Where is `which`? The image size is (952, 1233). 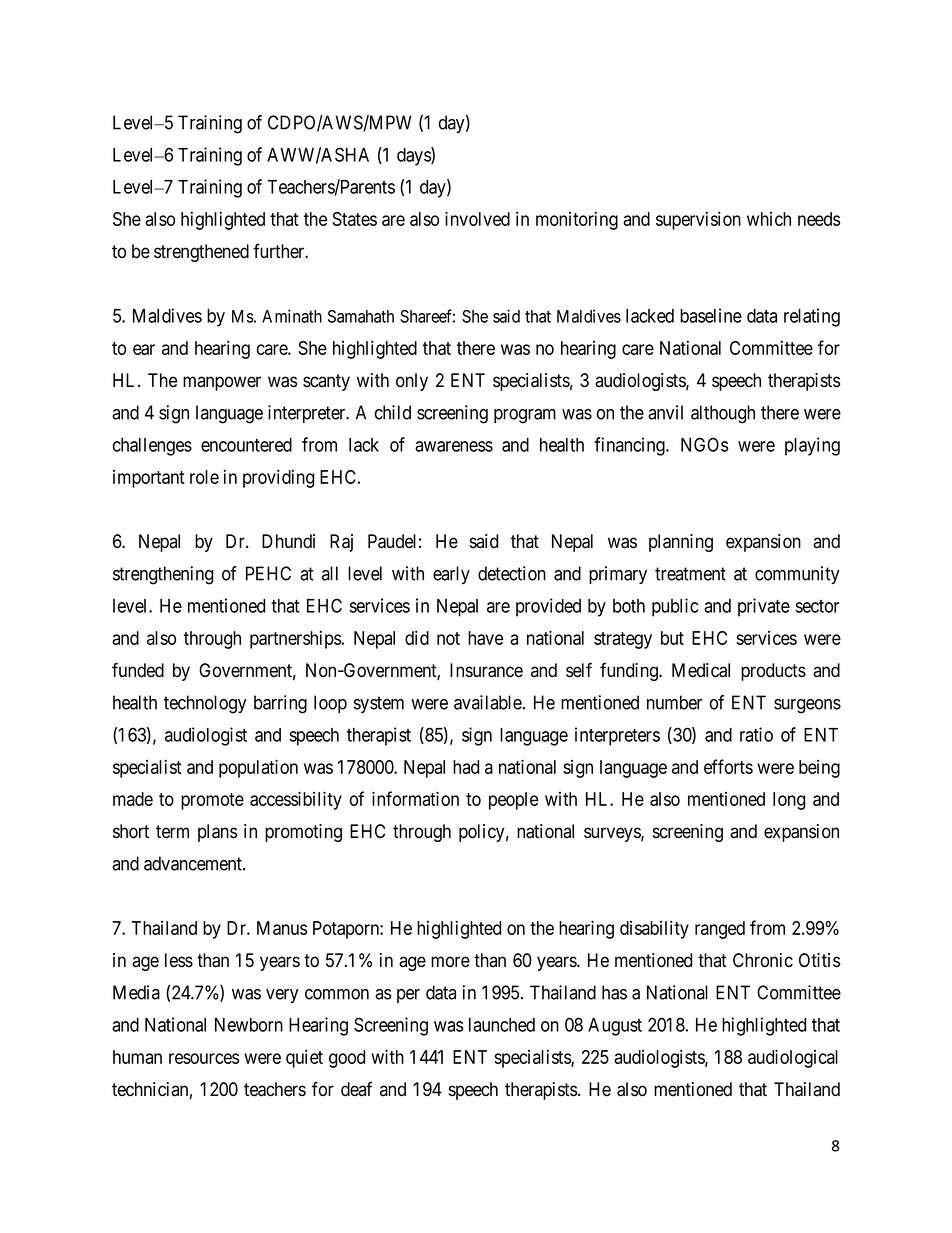 which is located at coordinates (769, 219).
